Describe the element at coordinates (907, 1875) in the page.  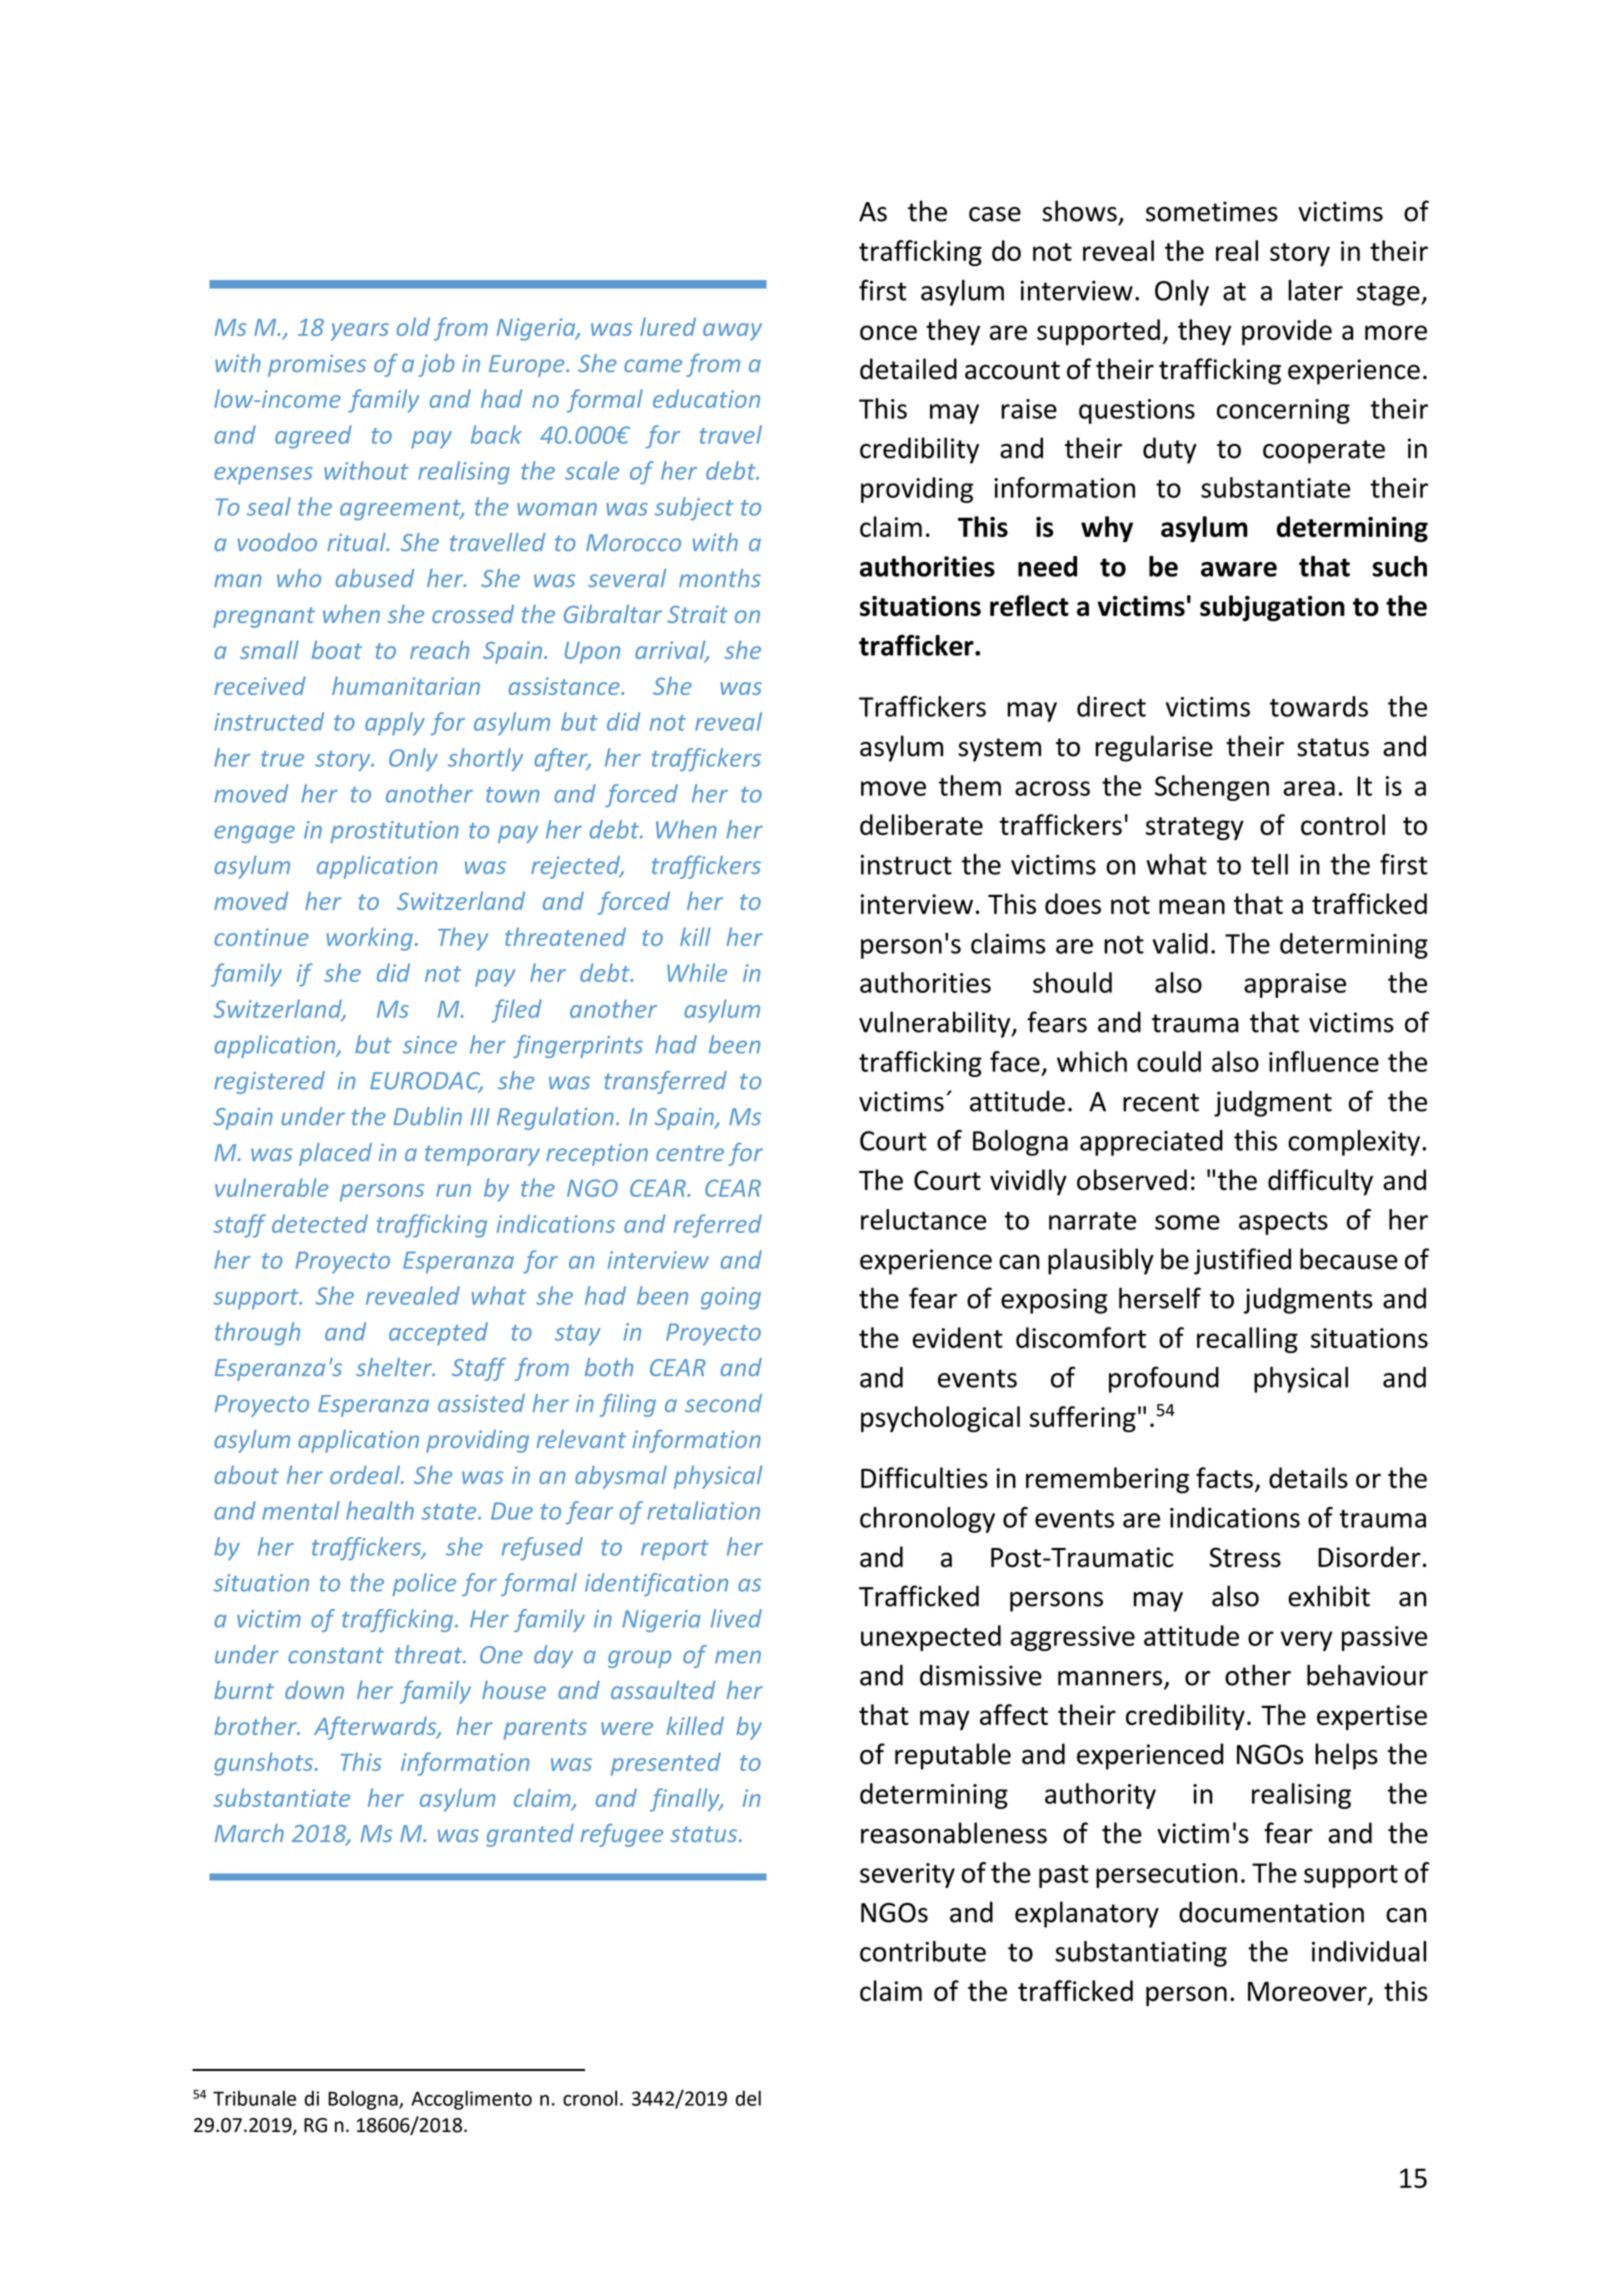
I see `severity` at that location.
